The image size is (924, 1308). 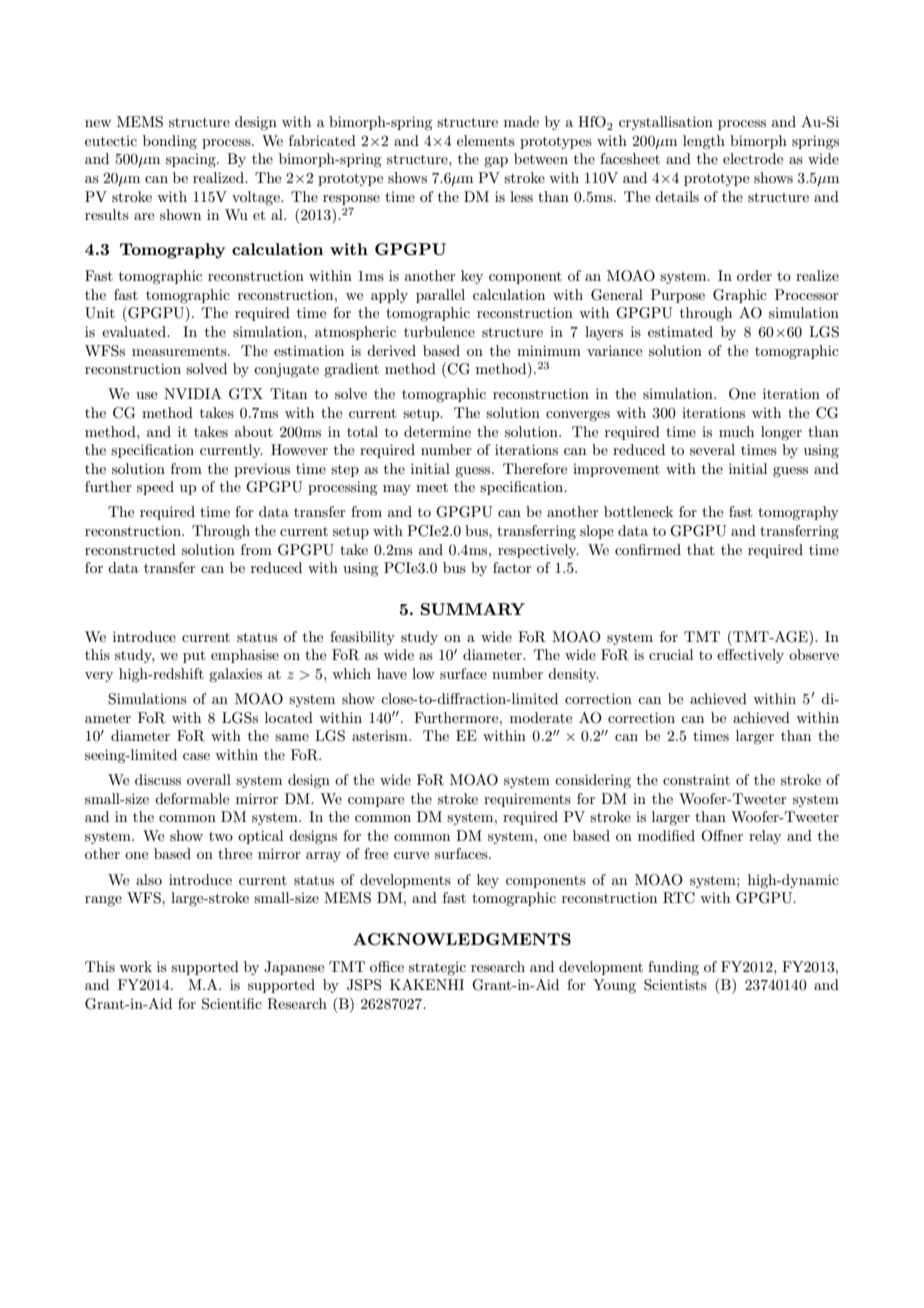 I want to click on work, so click(x=135, y=966).
